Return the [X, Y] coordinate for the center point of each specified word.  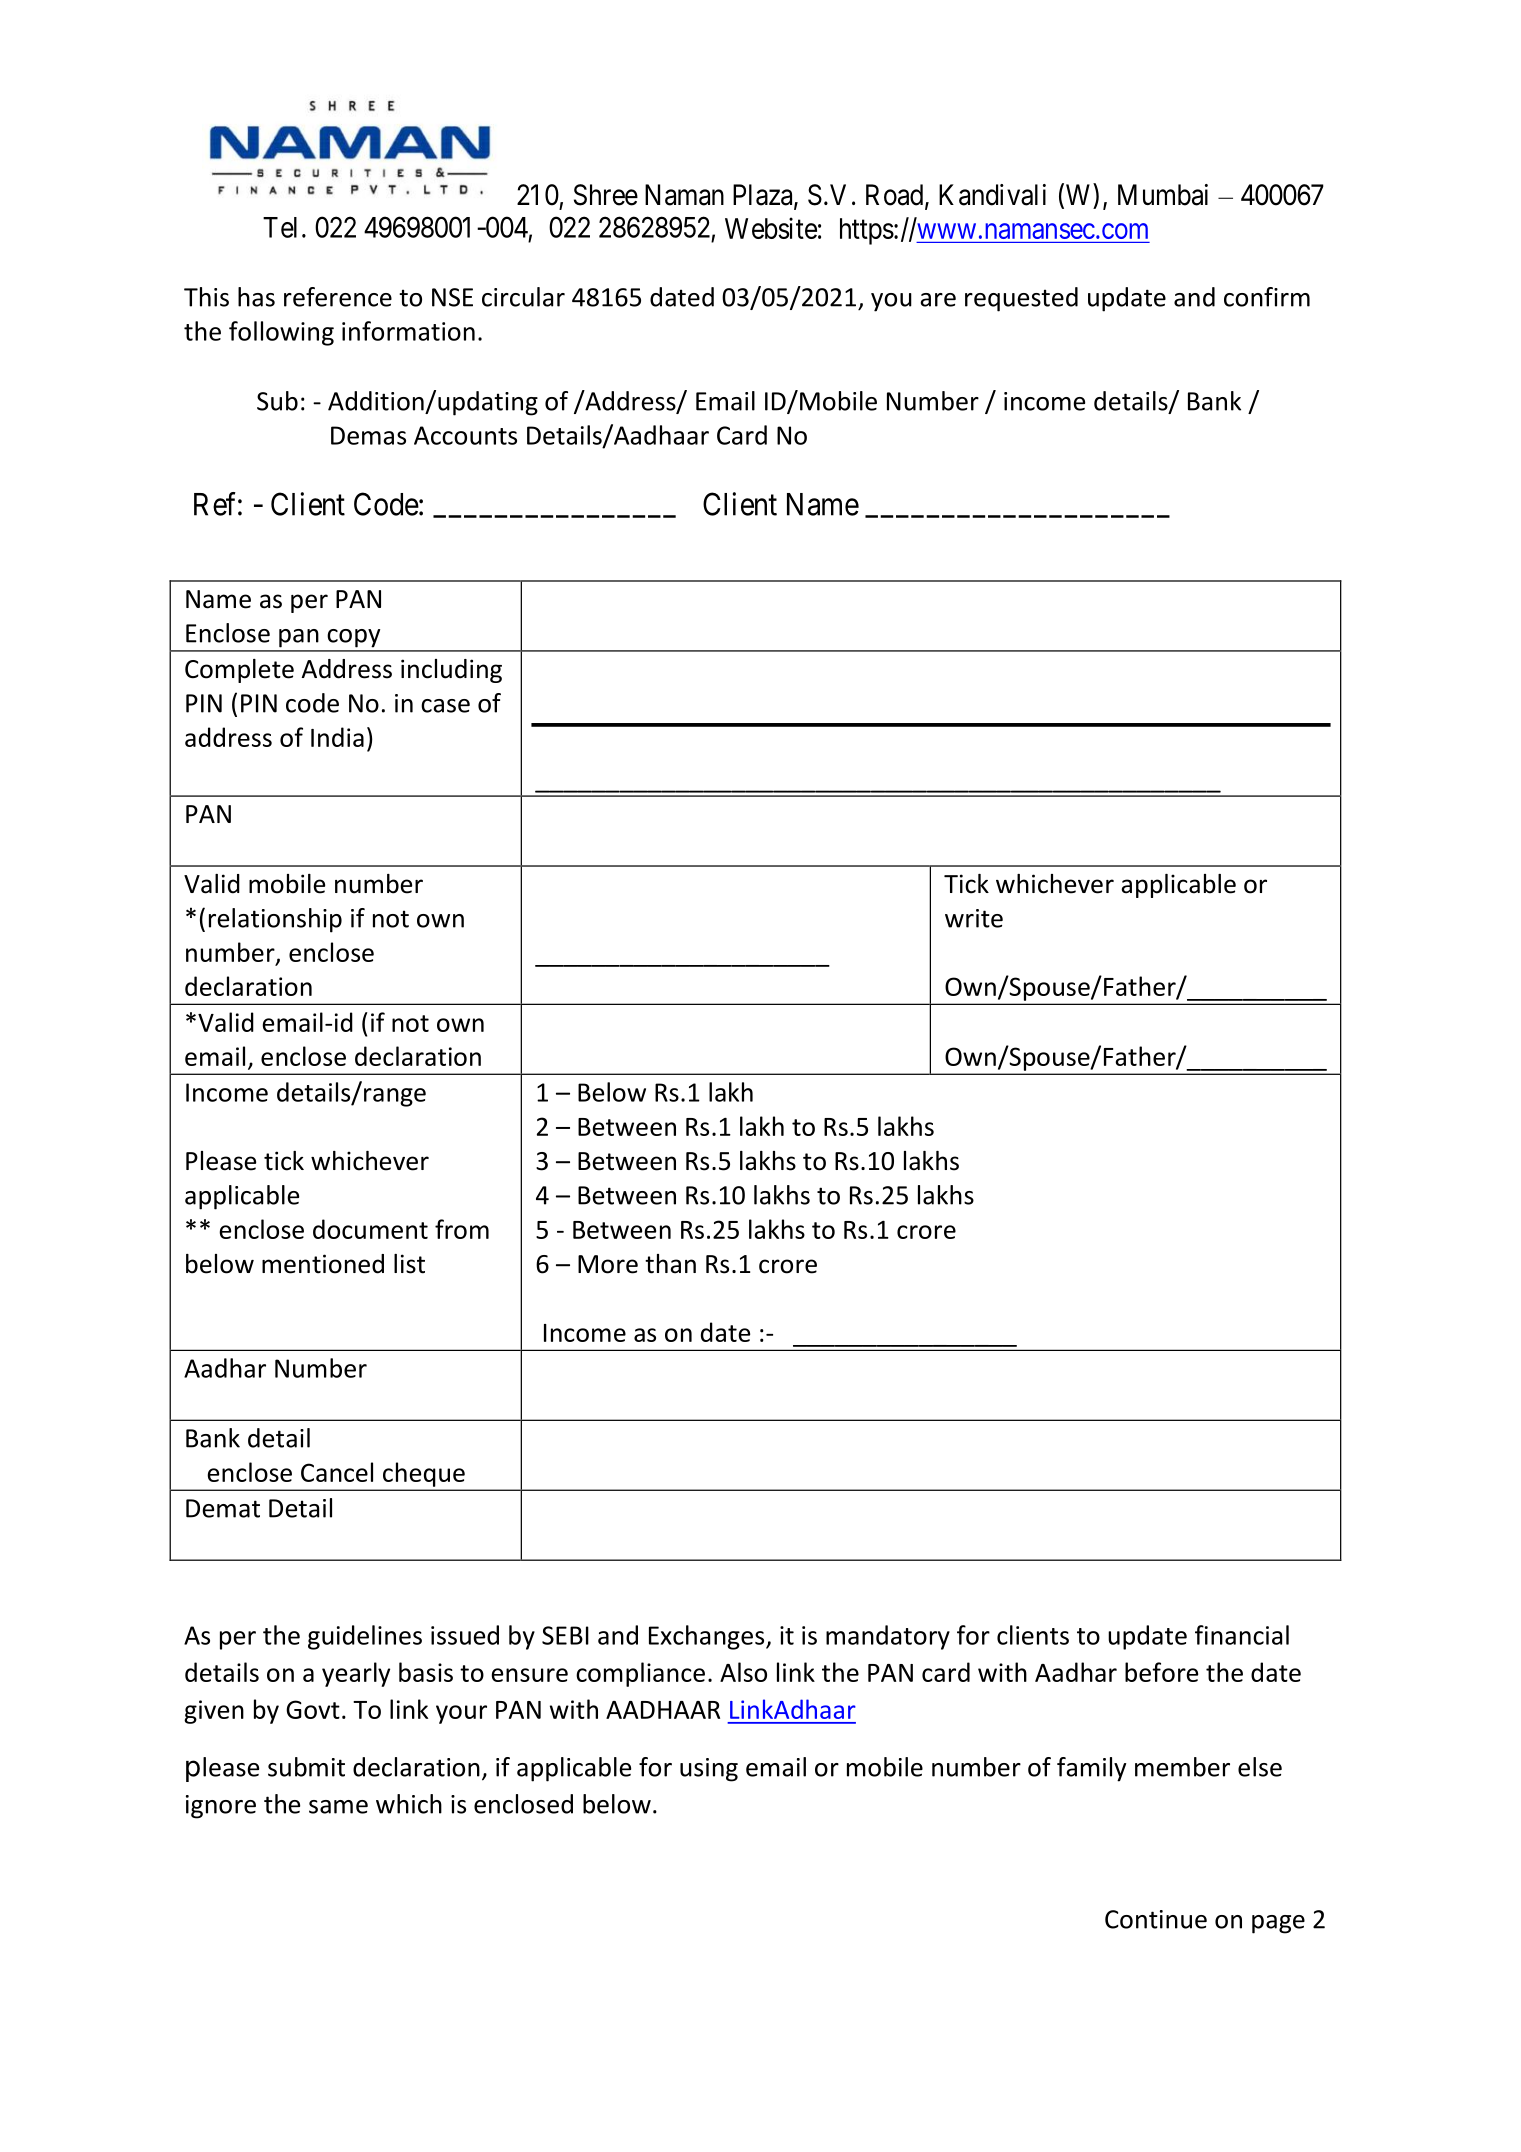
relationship [275, 920]
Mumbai [1163, 195]
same [338, 1807]
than [670, 1264]
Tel [280, 227]
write [974, 918]
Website [771, 228]
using [709, 1770]
